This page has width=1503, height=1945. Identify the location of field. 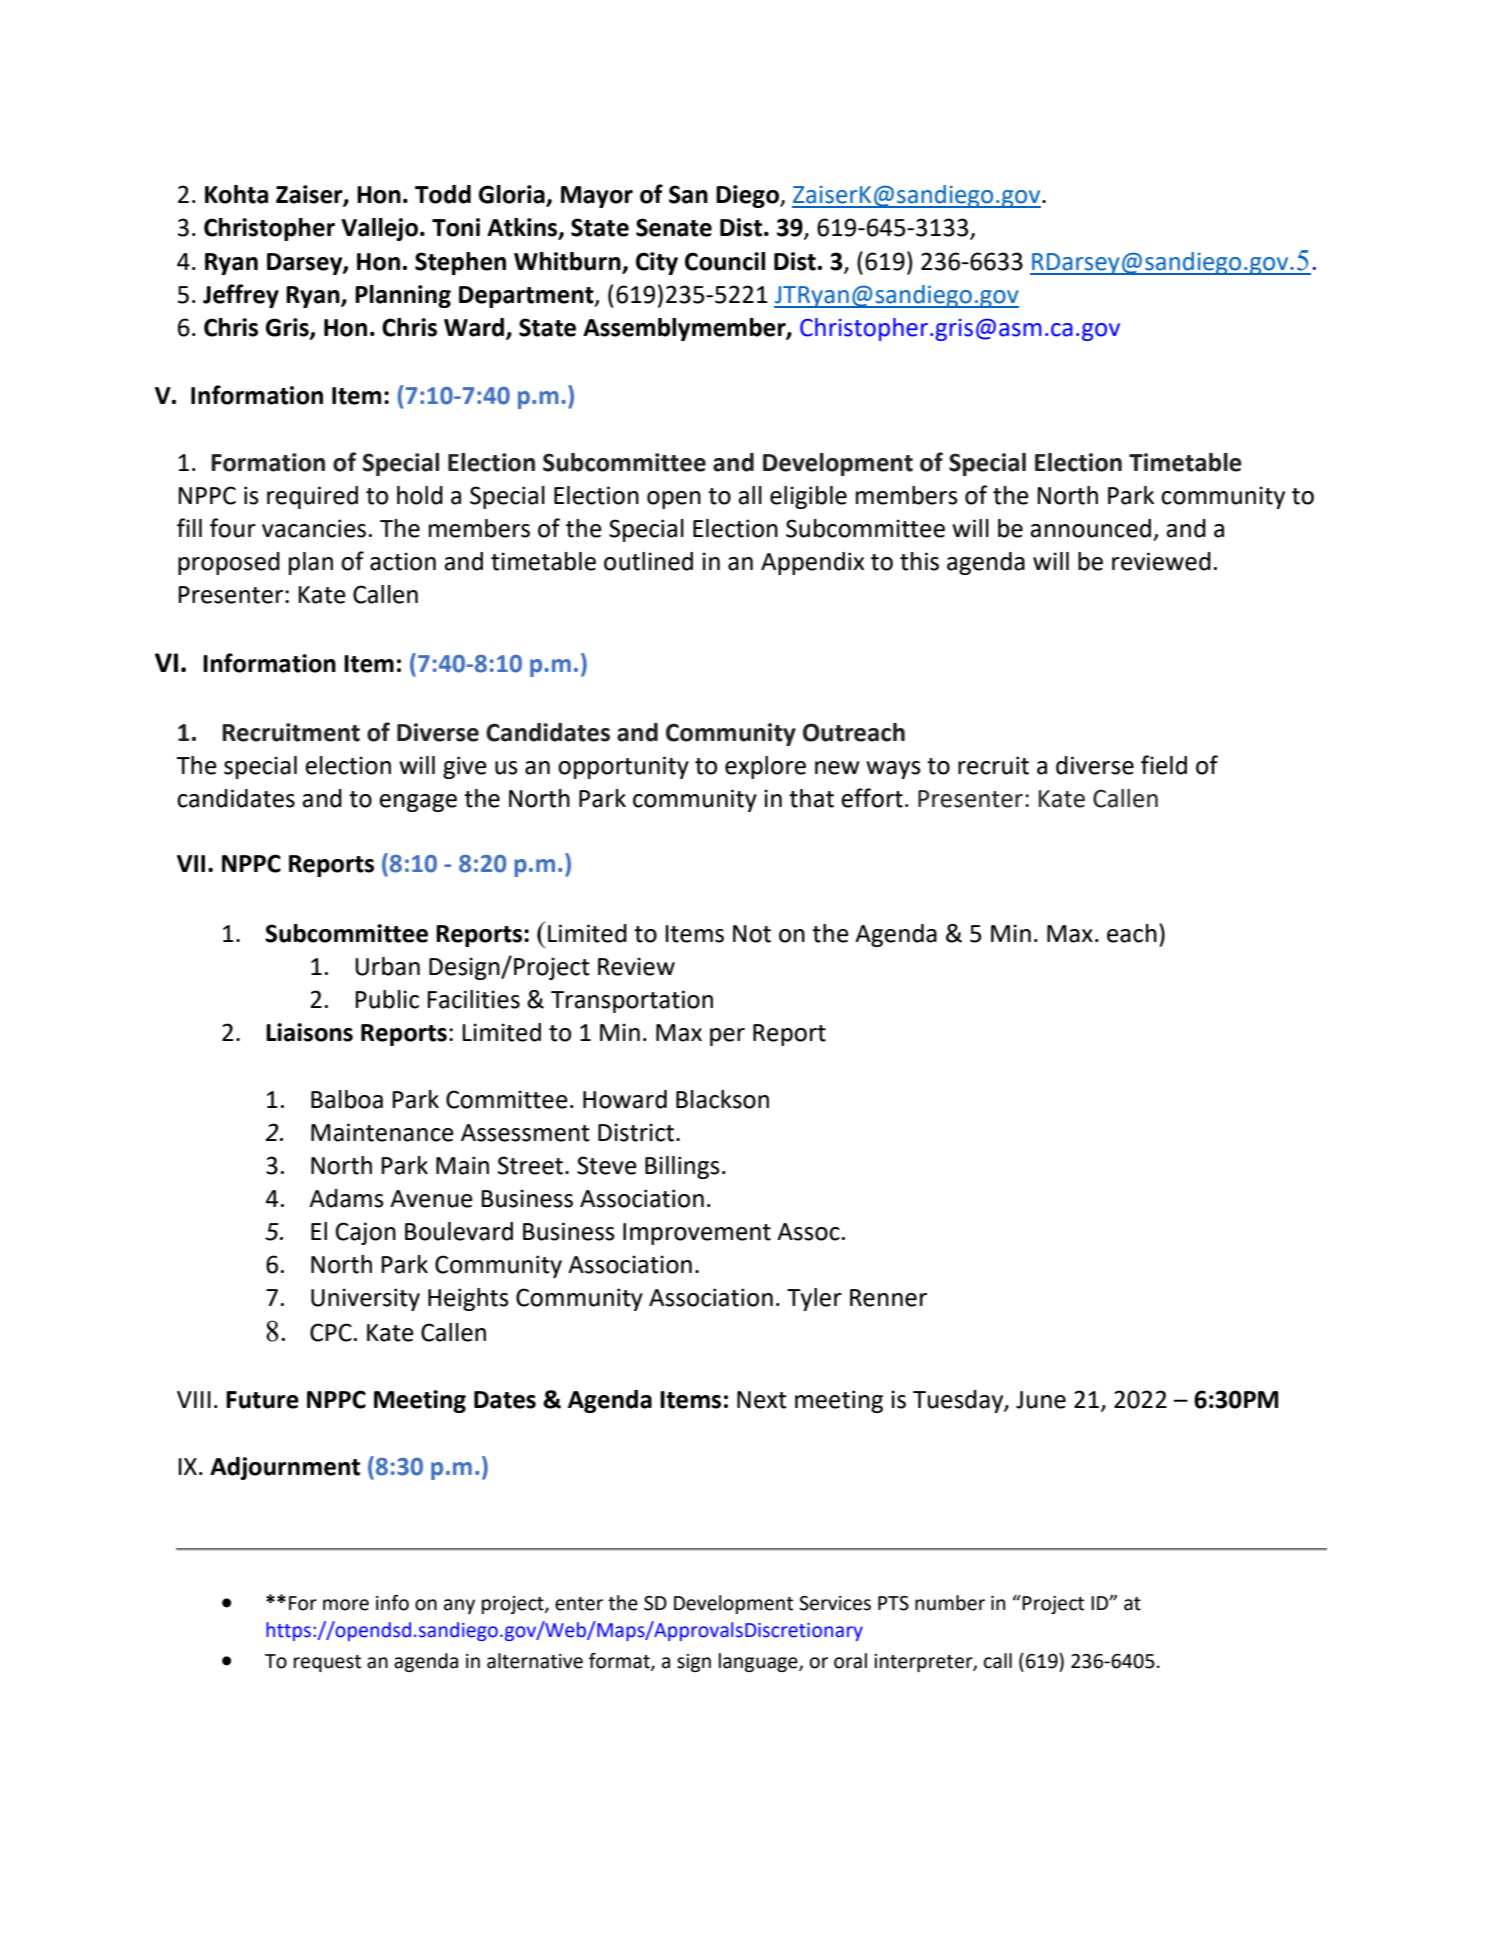
(1164, 765).
